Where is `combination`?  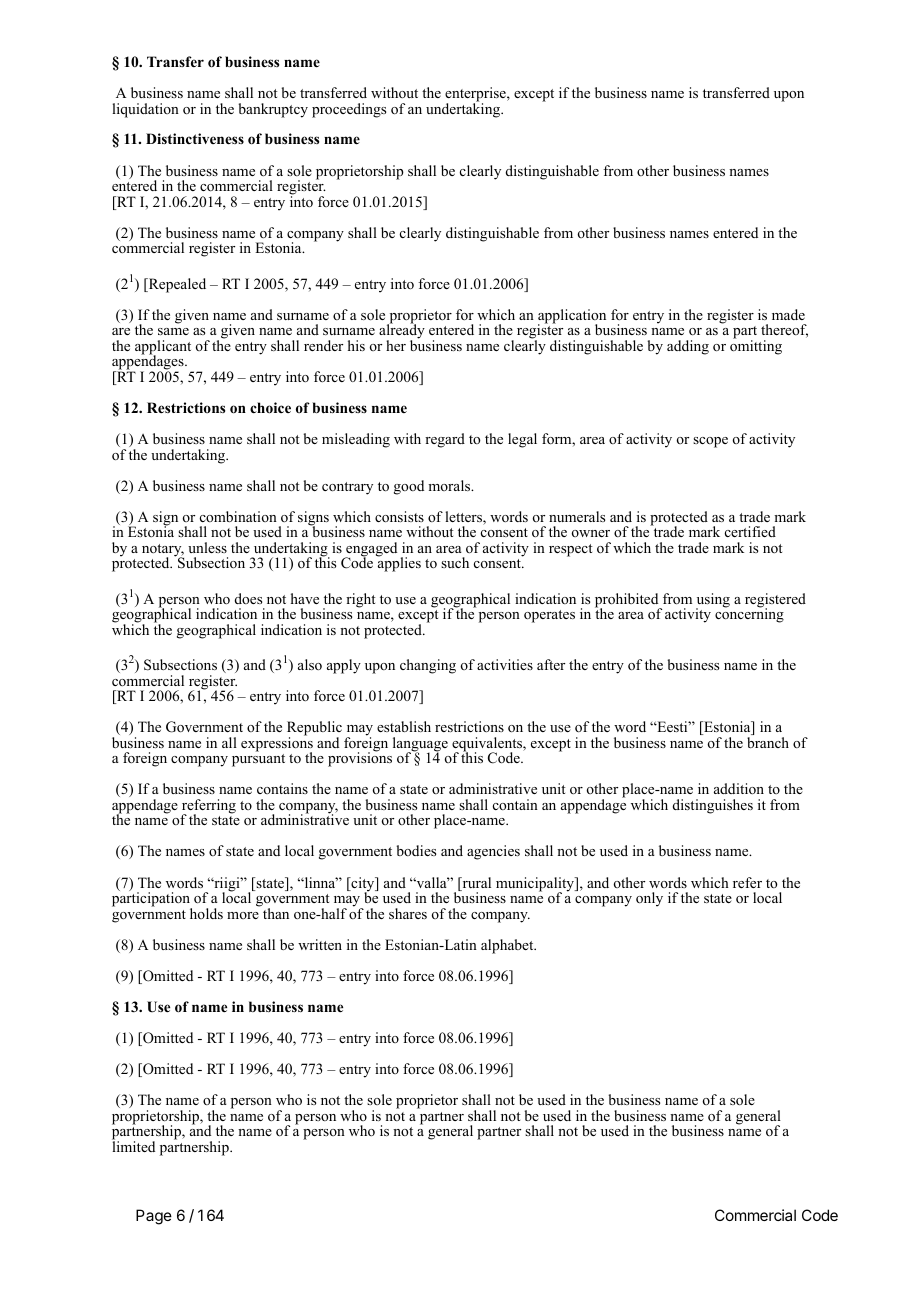
combination is located at coordinates (238, 516).
